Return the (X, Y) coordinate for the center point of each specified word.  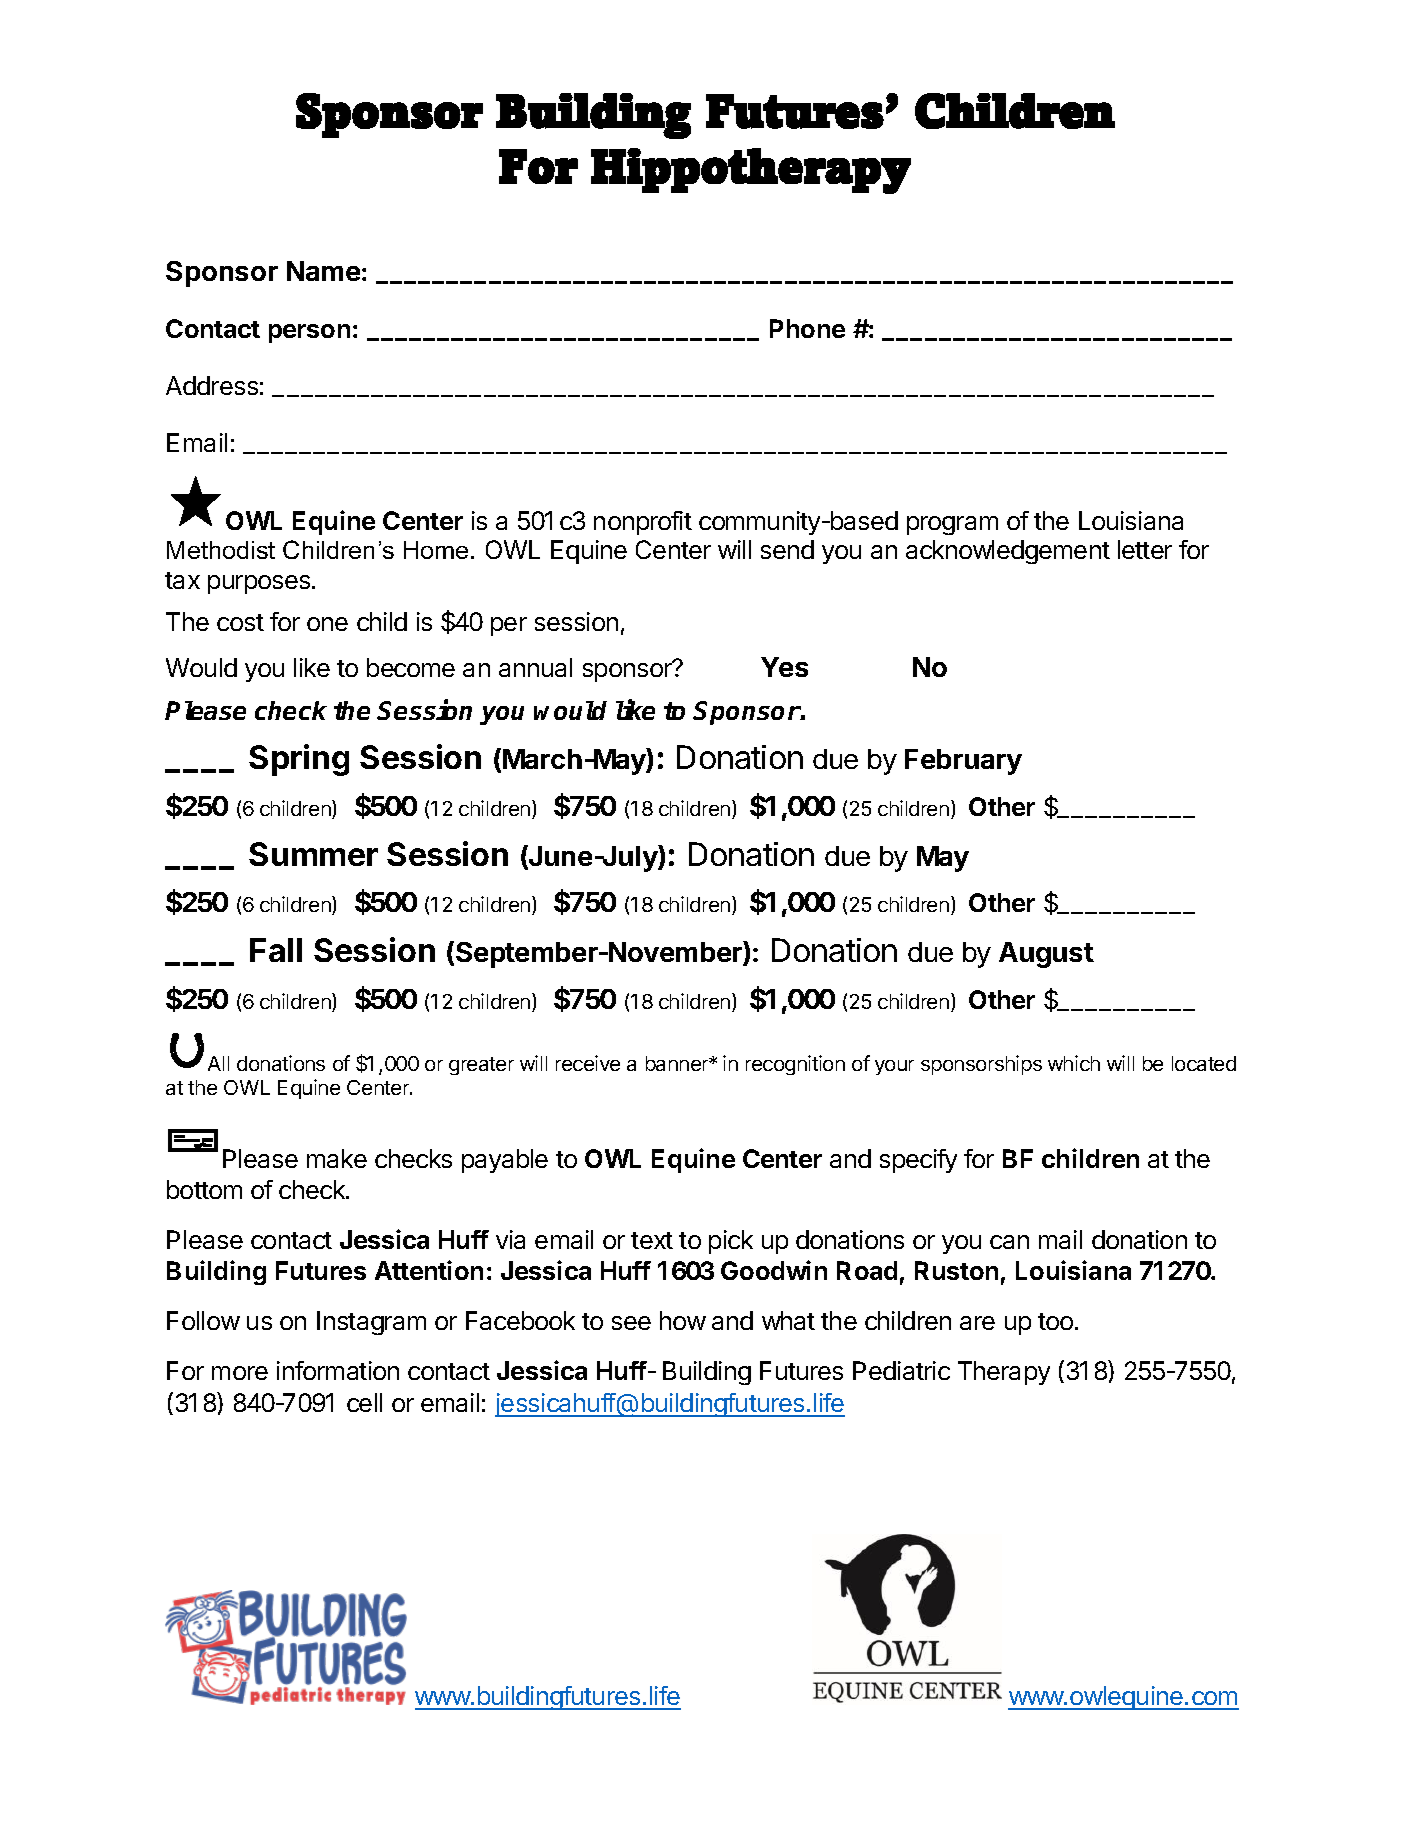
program (952, 525)
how (683, 1320)
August (1046, 955)
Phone (807, 328)
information (338, 1370)
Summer (313, 854)
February (963, 762)
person (309, 333)
